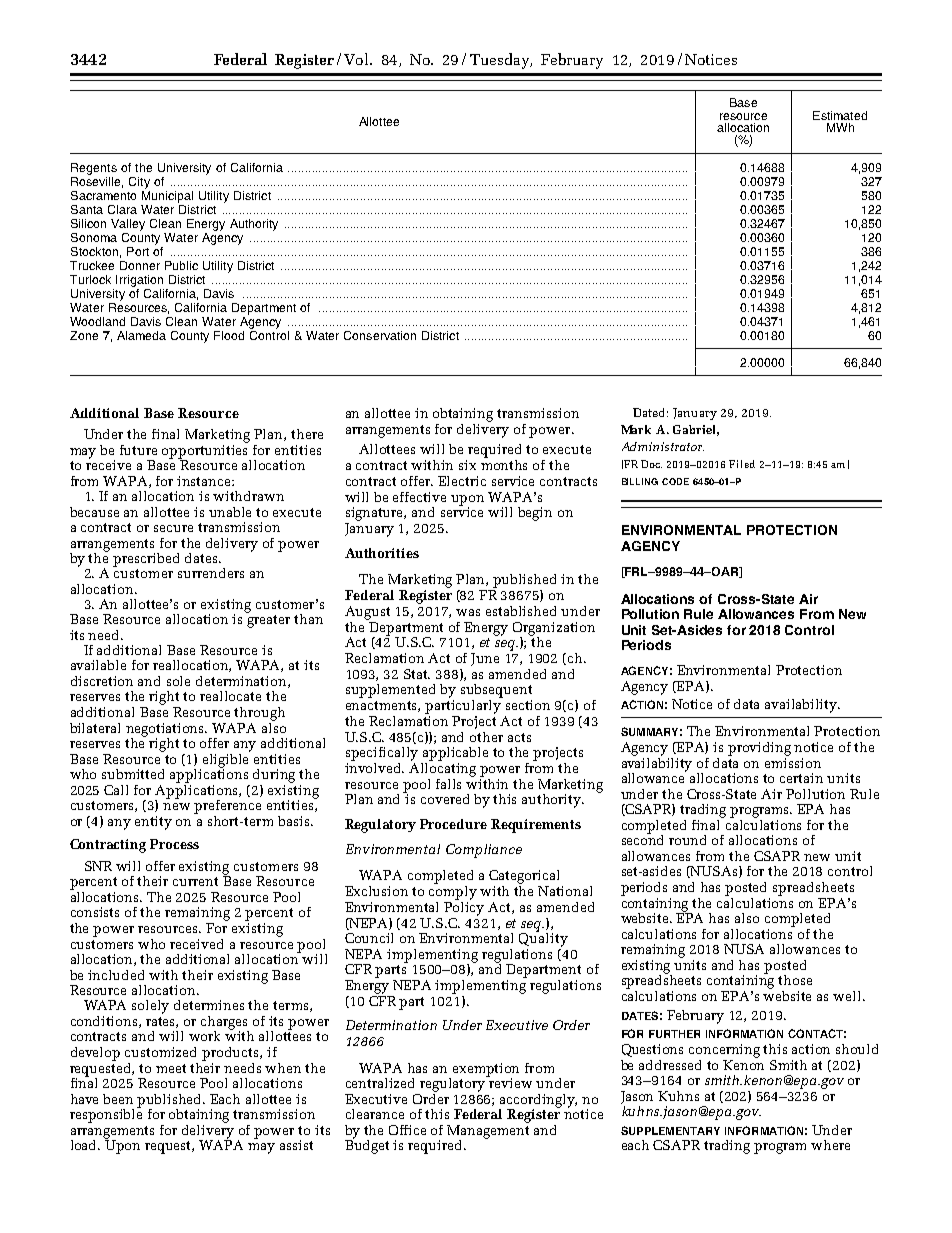  I want to click on falls, so click(448, 784).
